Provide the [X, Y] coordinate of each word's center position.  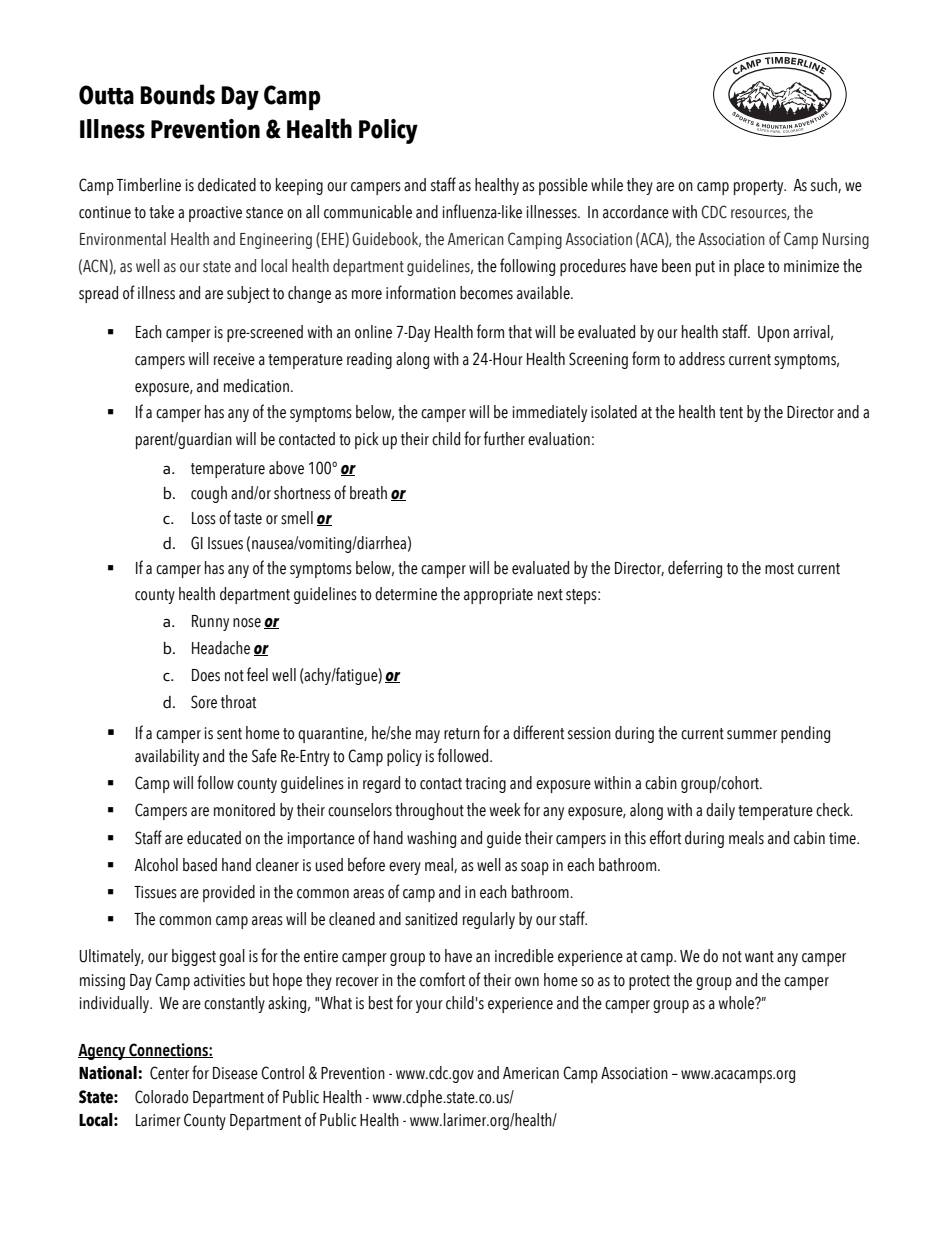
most [779, 569]
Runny [210, 623]
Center [169, 1073]
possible [563, 186]
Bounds [177, 94]
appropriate [498, 596]
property [760, 187]
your [429, 1006]
